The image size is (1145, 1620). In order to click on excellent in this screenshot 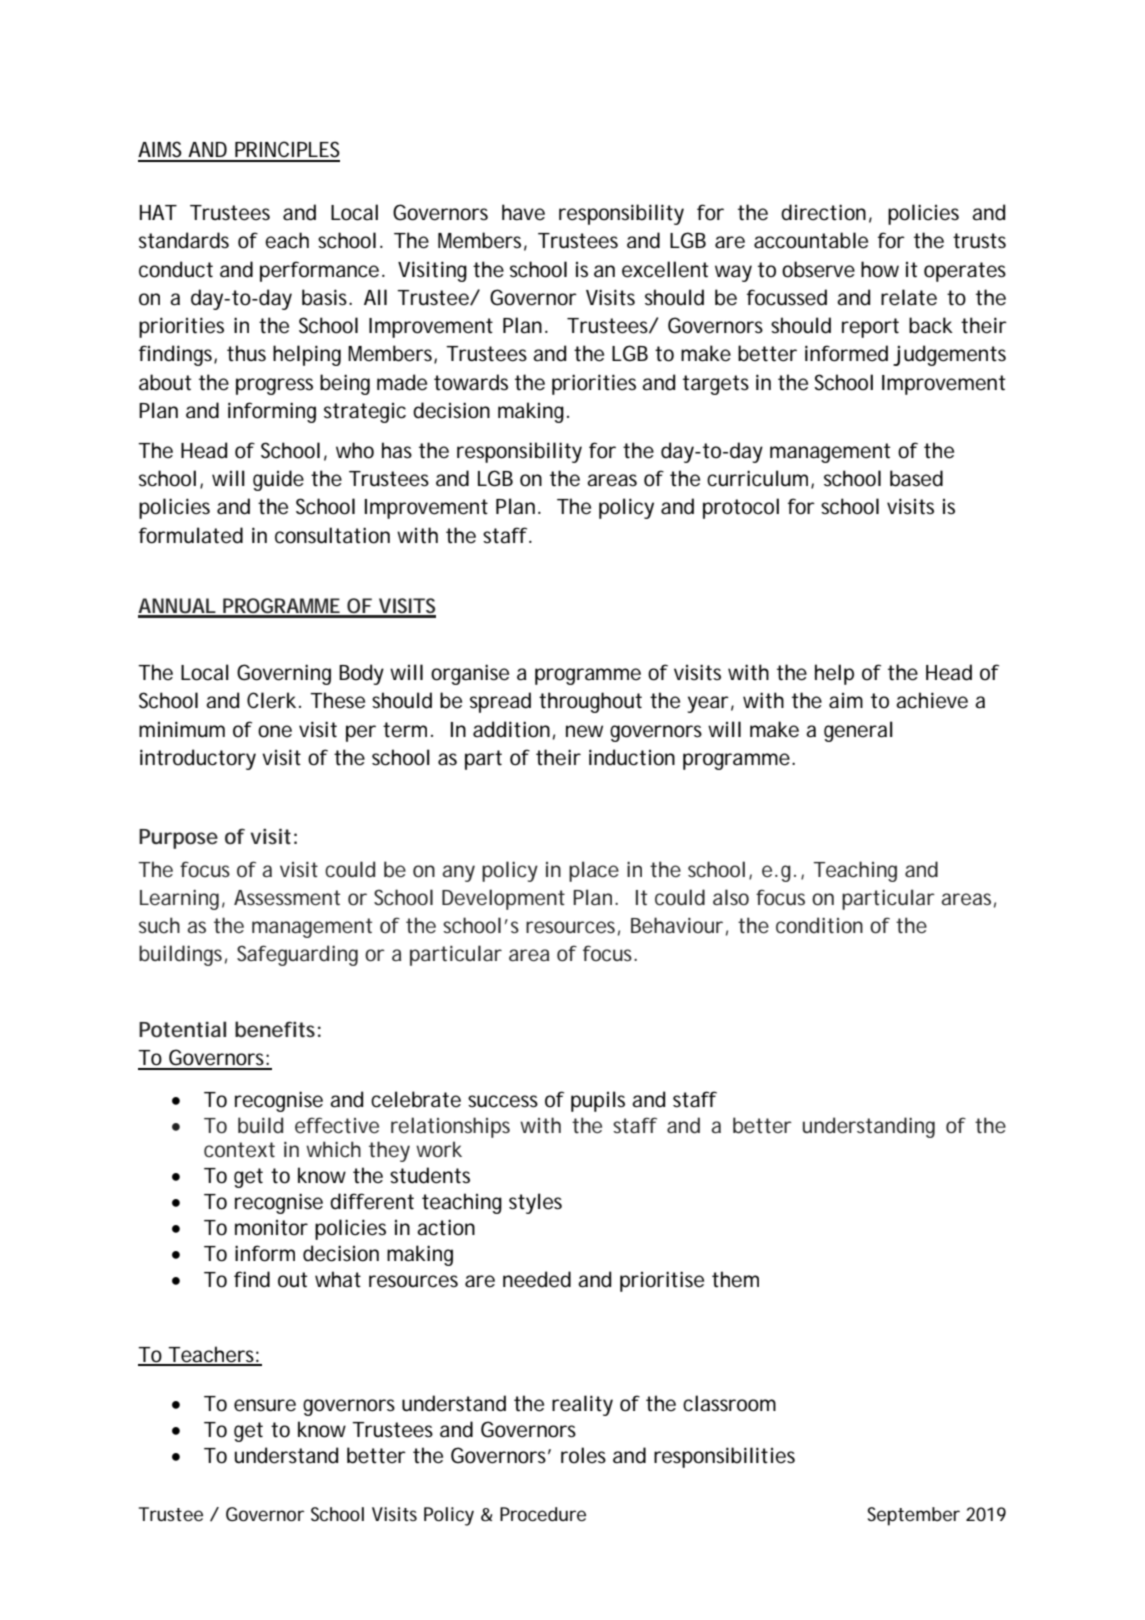, I will do `click(665, 269)`.
